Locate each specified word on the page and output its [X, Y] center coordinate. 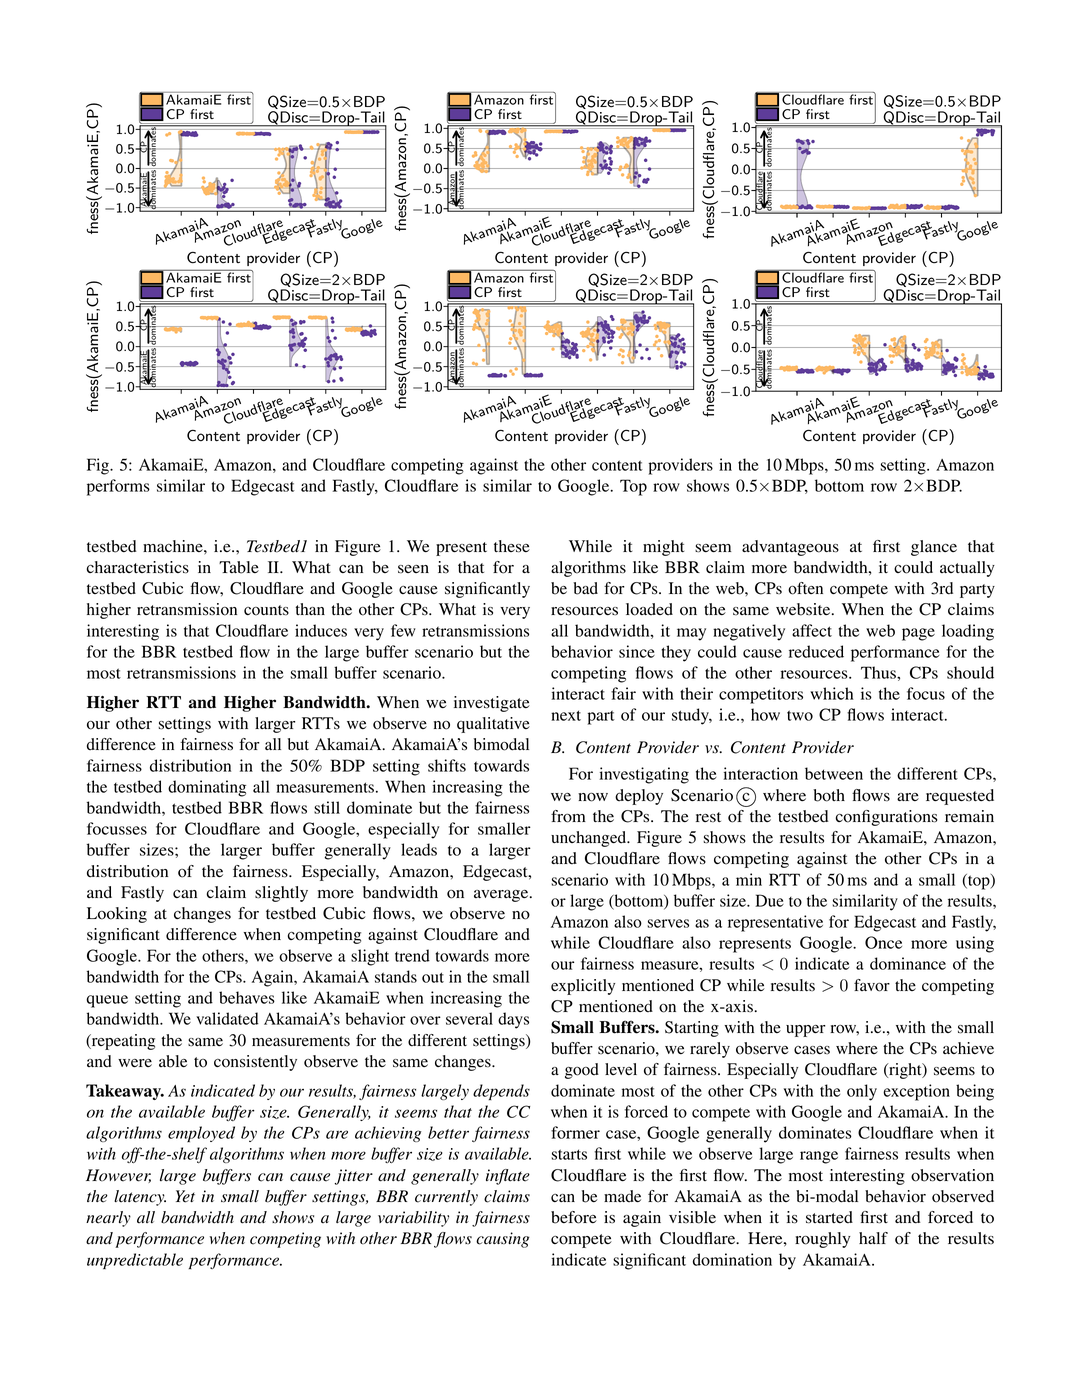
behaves [247, 997]
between [834, 773]
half [873, 1238]
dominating [207, 788]
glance [934, 548]
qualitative [493, 725]
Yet [185, 1196]
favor [872, 985]
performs [118, 487]
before [574, 1217]
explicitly [583, 987]
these [512, 546]
